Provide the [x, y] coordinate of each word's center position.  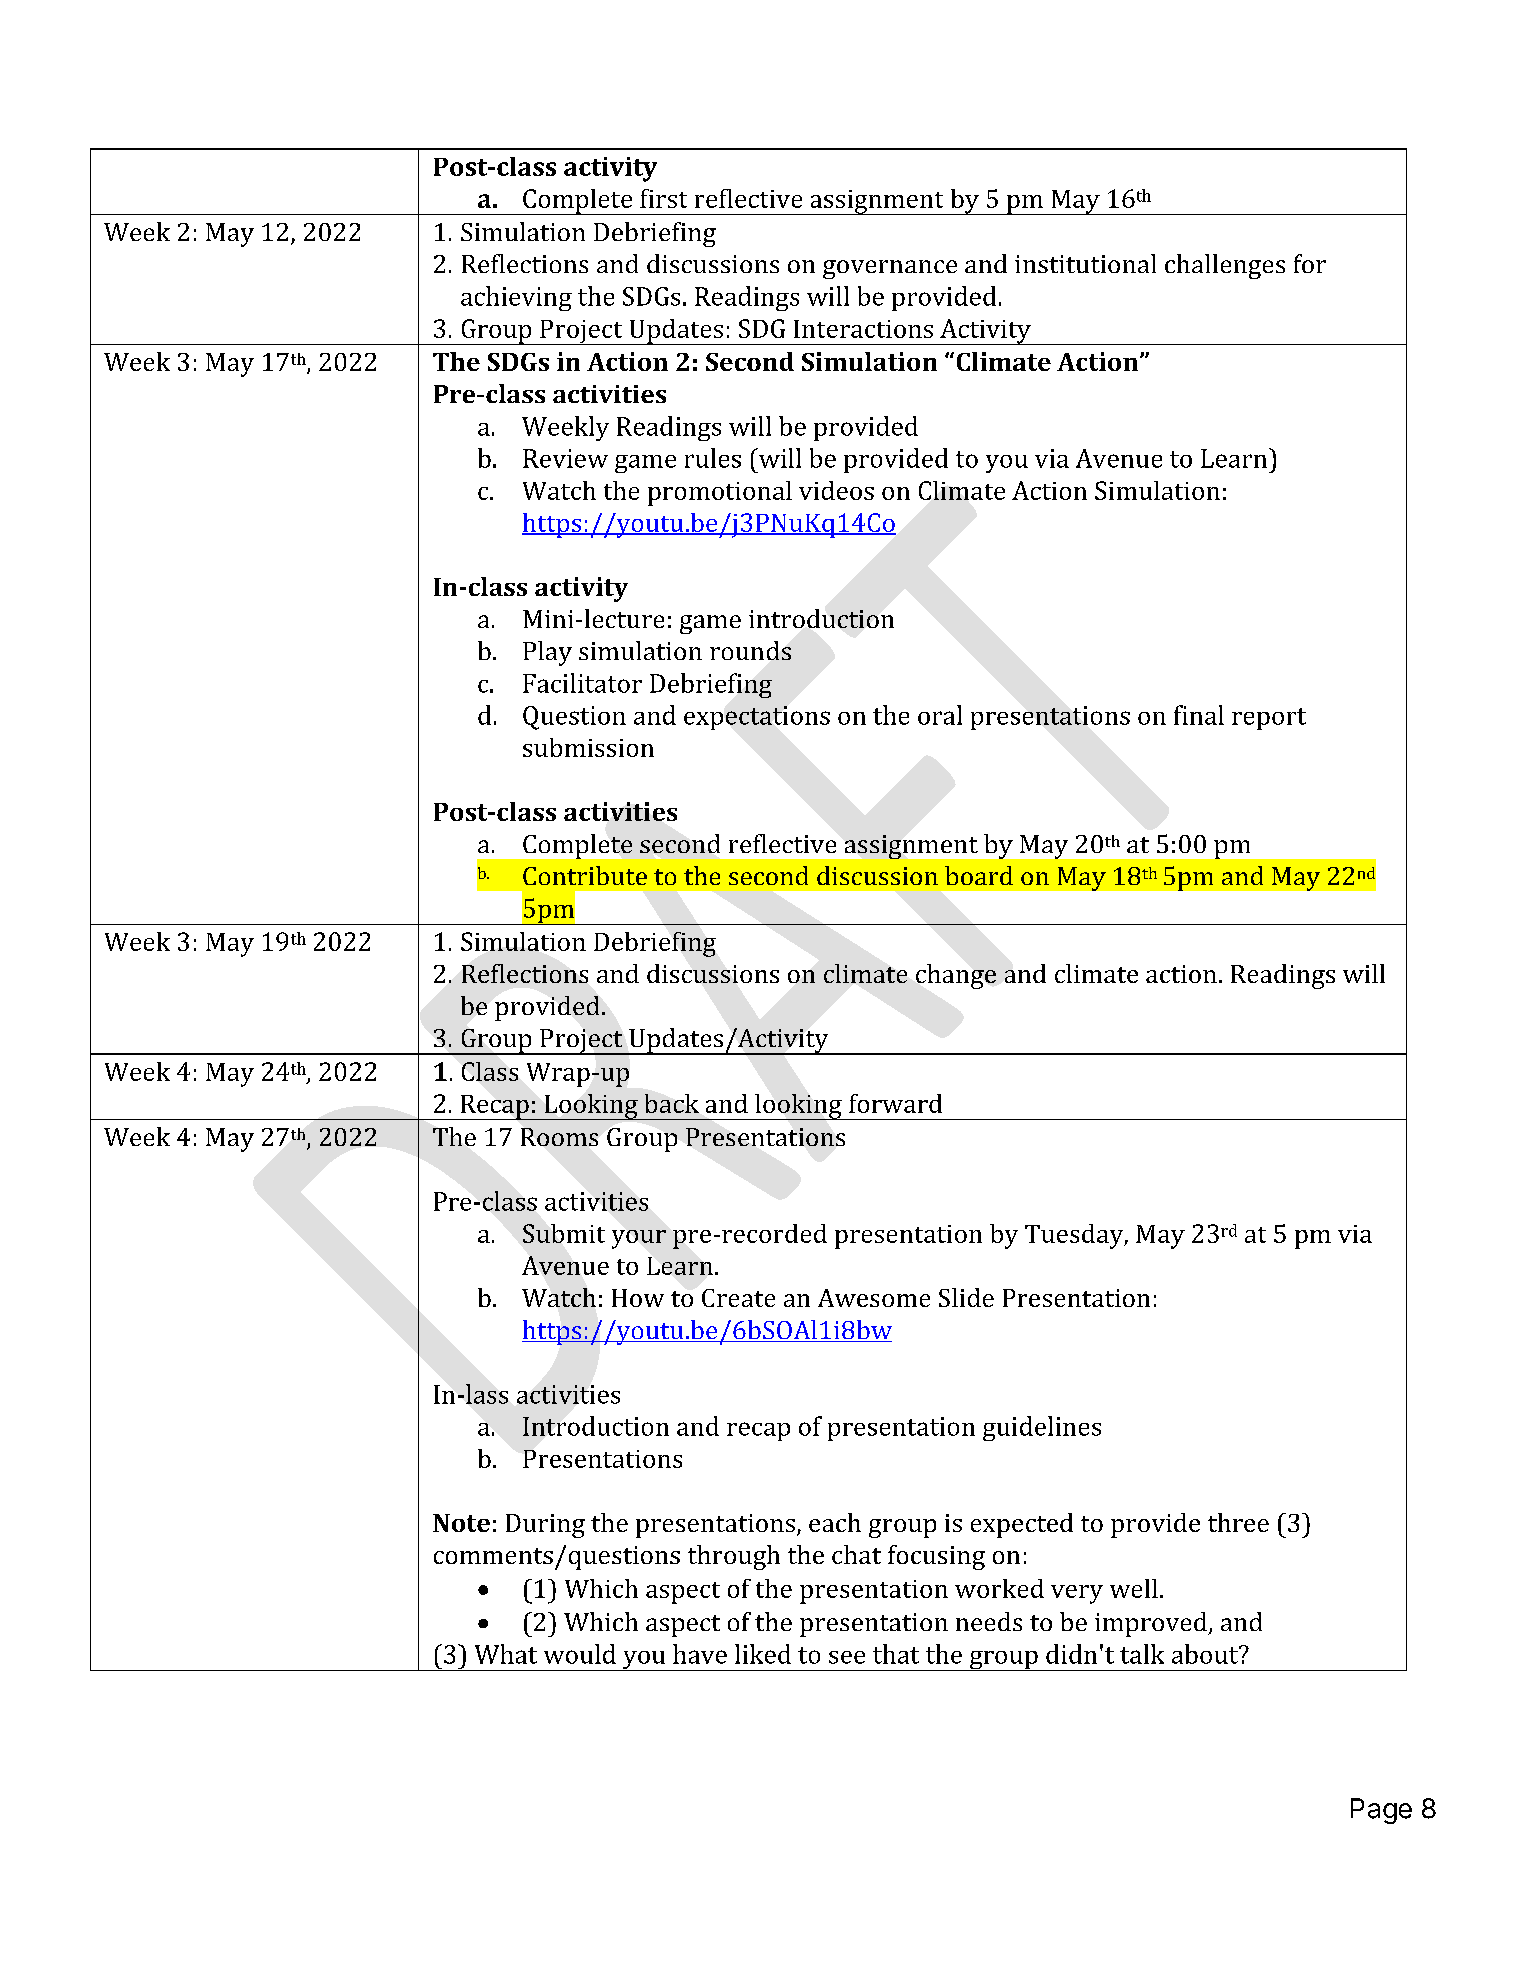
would [580, 1654]
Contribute [585, 875]
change [956, 976]
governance [890, 269]
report [1269, 719]
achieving [516, 298]
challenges [1225, 266]
